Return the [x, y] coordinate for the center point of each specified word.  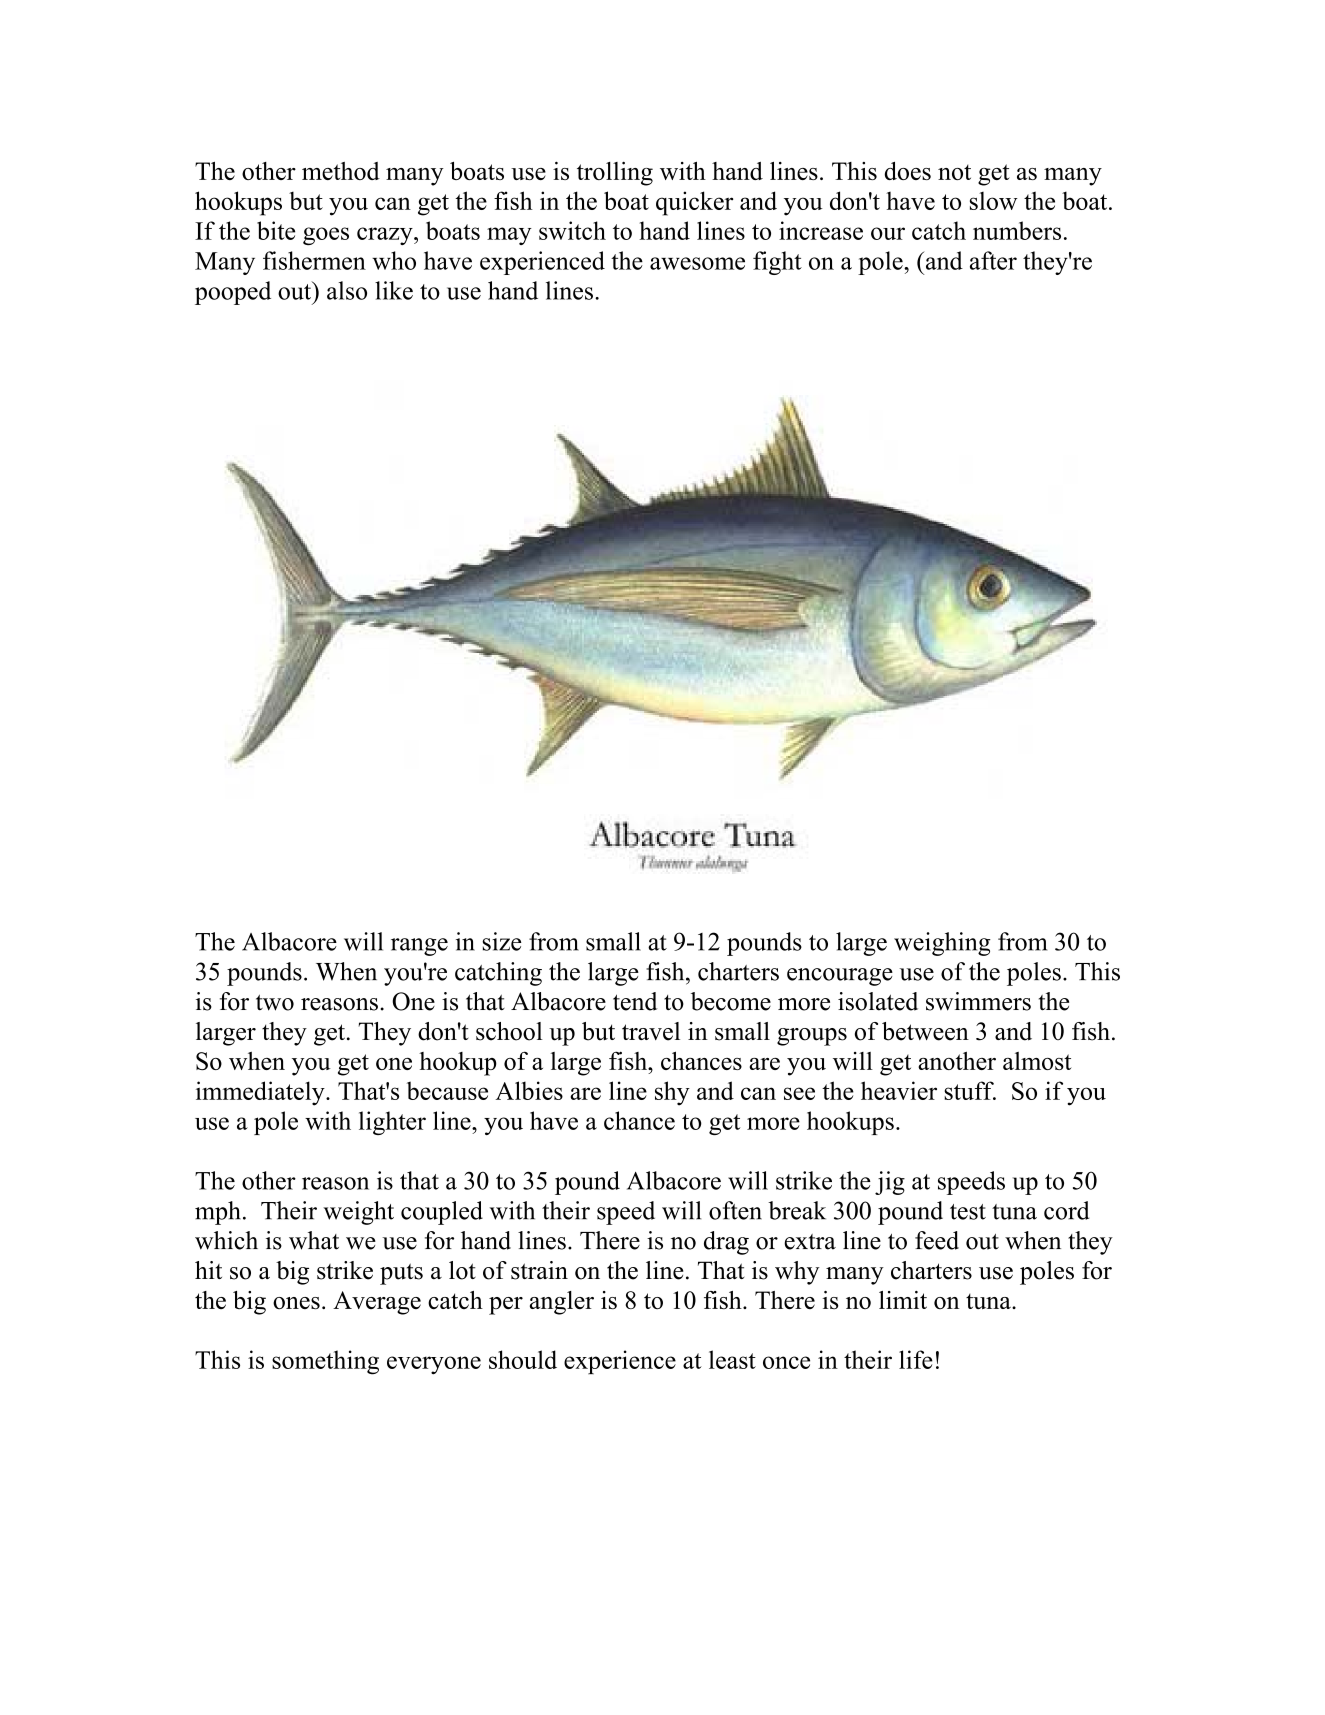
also [347, 290]
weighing [942, 944]
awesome [697, 263]
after [993, 260]
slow [994, 201]
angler [562, 1303]
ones [296, 1303]
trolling [615, 174]
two [275, 1002]
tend [635, 1001]
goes [326, 236]
